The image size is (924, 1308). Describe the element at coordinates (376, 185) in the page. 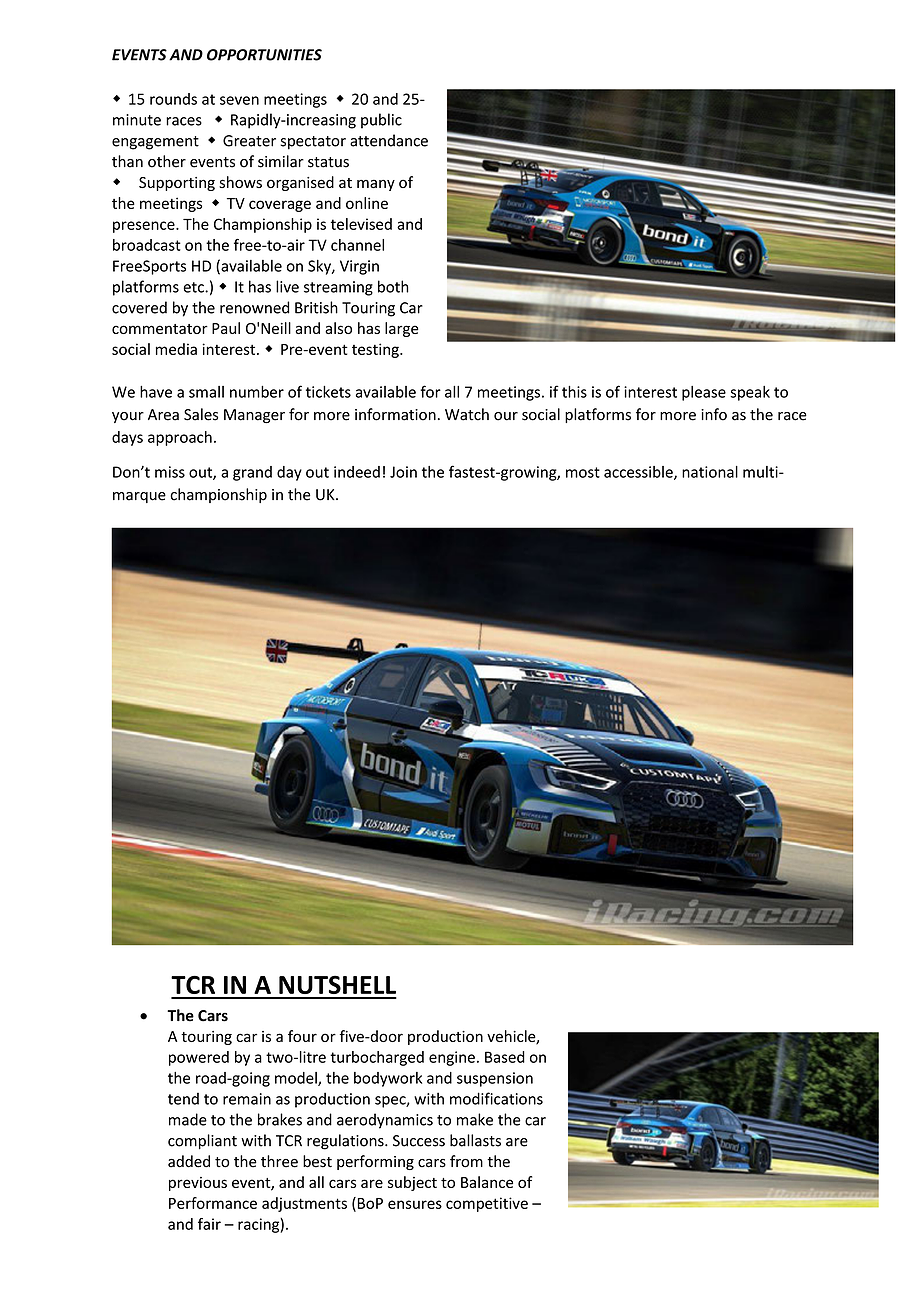

I see `many` at that location.
